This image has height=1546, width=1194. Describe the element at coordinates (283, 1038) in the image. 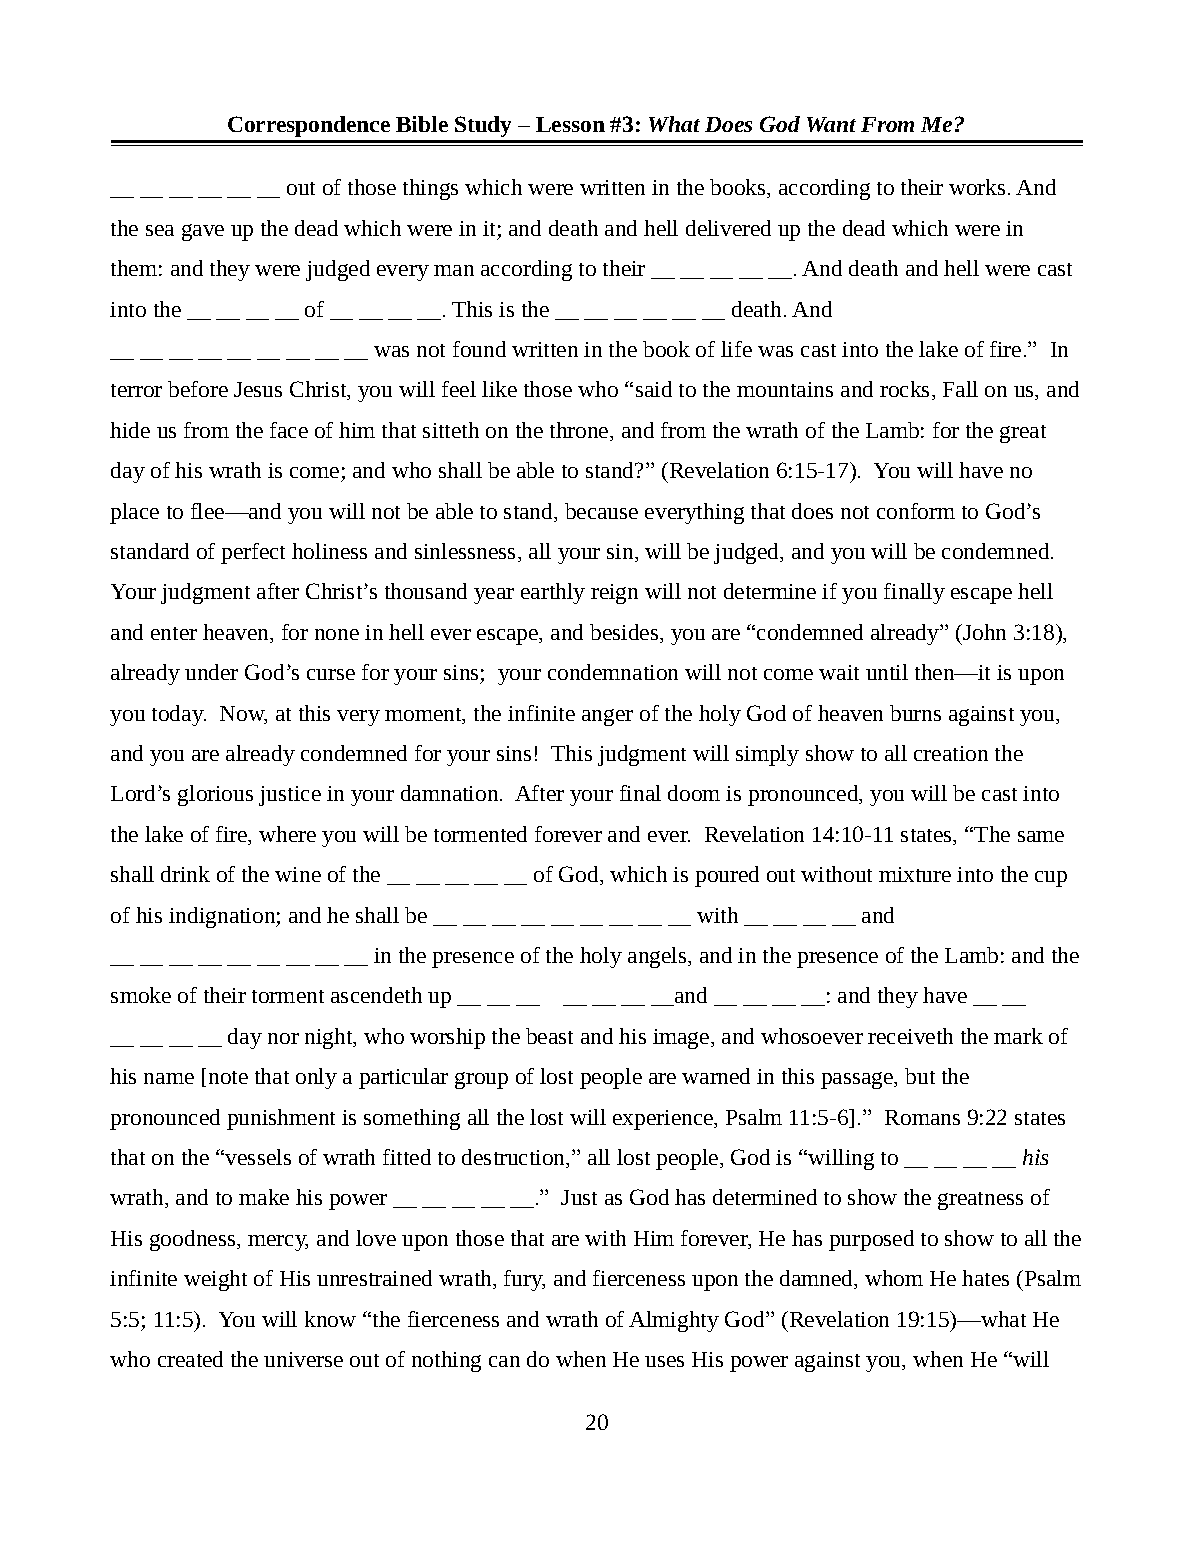

I see `nor` at that location.
